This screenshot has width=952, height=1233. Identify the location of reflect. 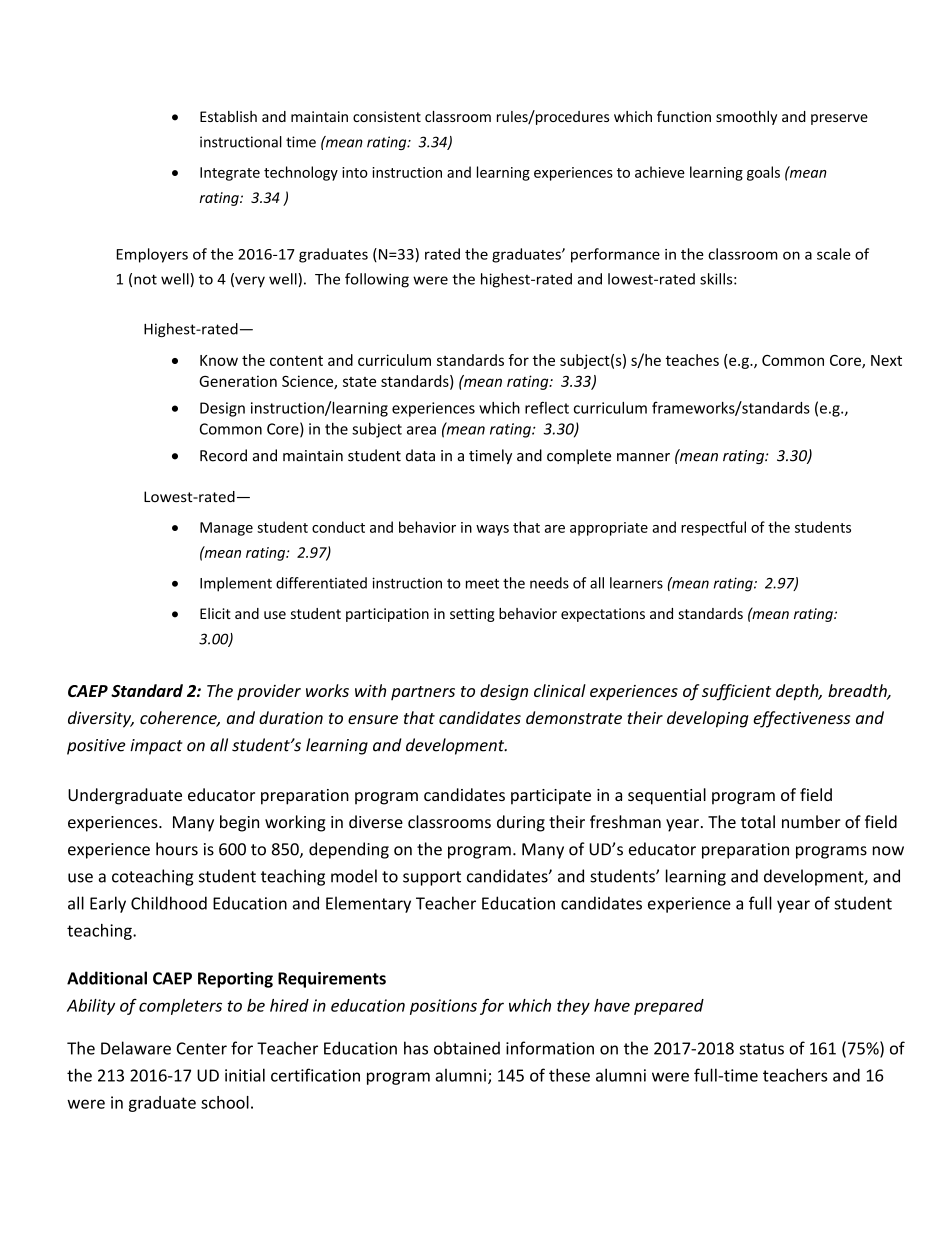
(547, 407).
